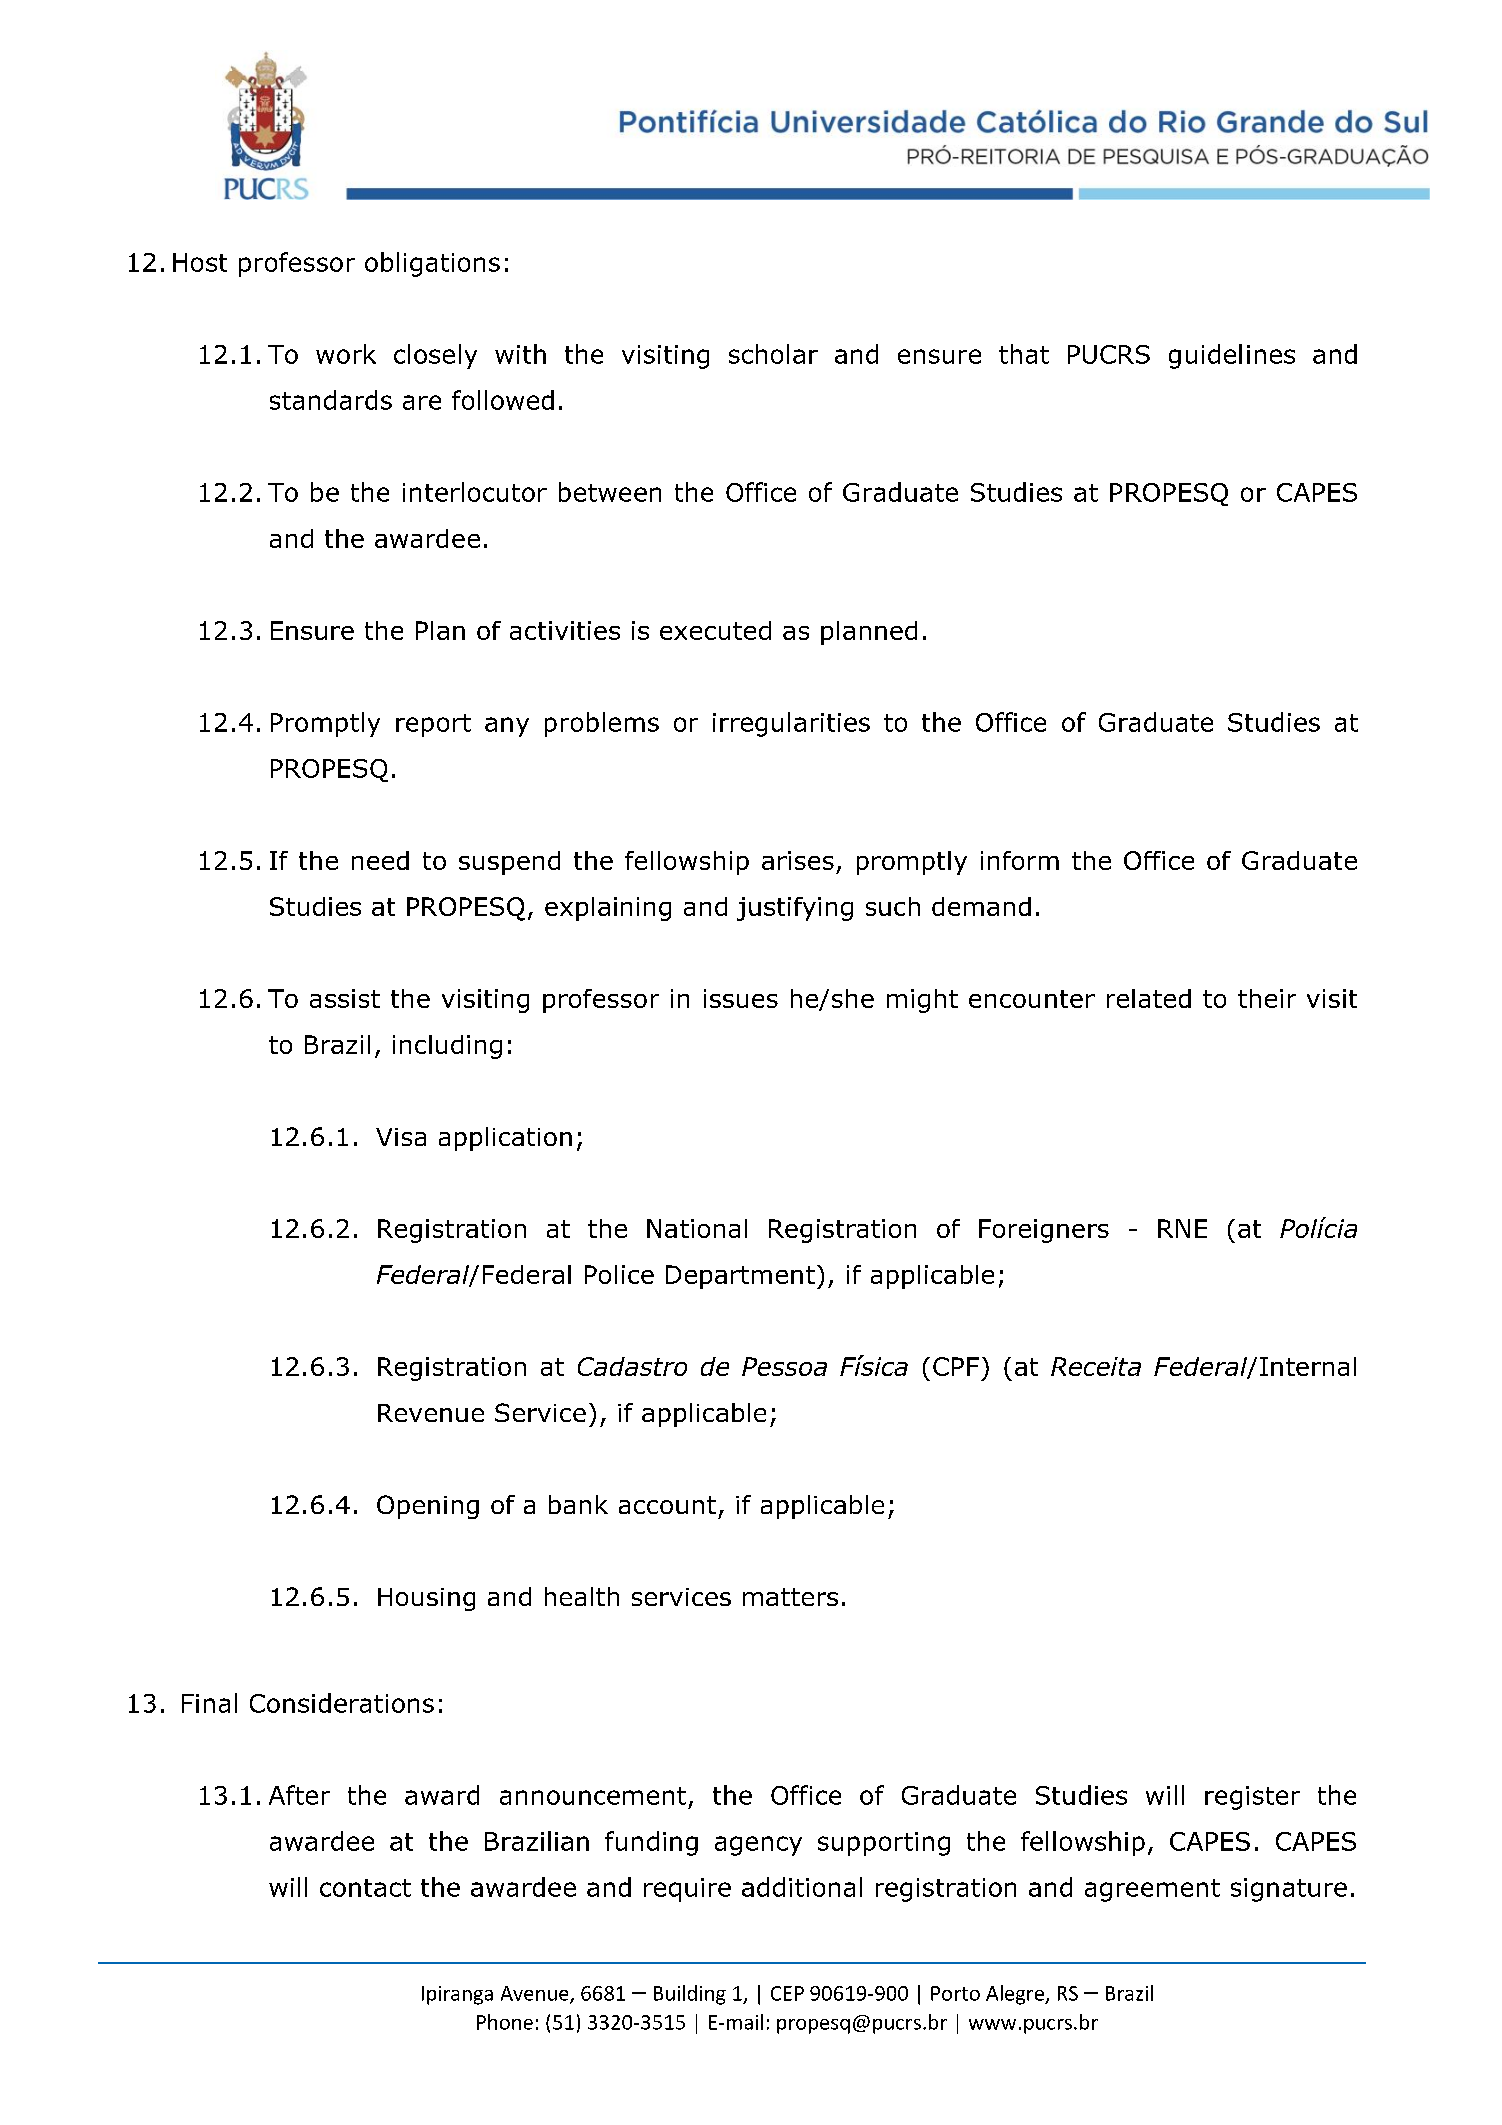 This screenshot has height=2125, width=1502. I want to click on matters, so click(790, 1597).
